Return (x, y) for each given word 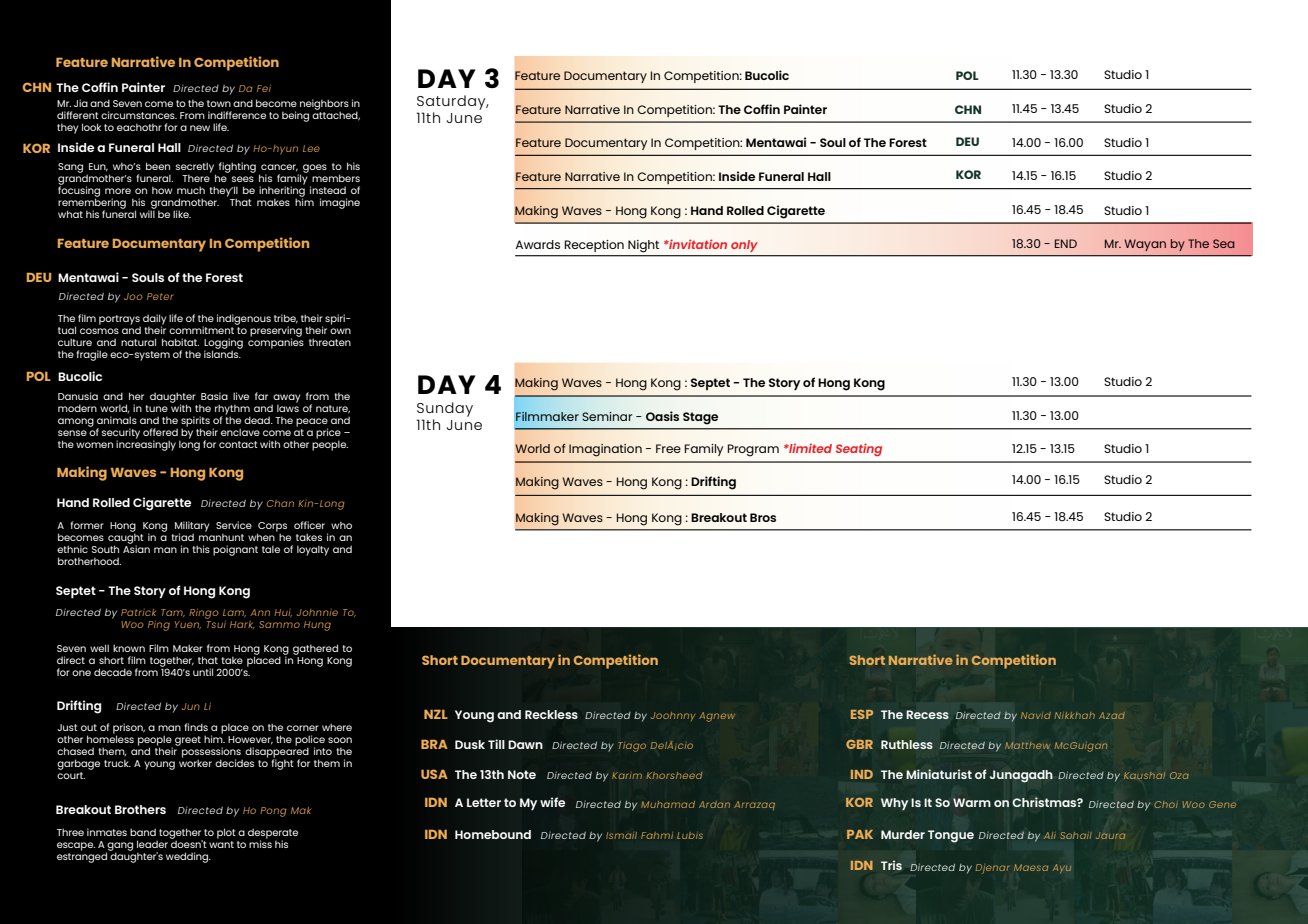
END (1066, 243)
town (219, 103)
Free (668, 448)
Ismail (621, 835)
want (221, 844)
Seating (859, 449)
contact (238, 444)
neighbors (324, 105)
